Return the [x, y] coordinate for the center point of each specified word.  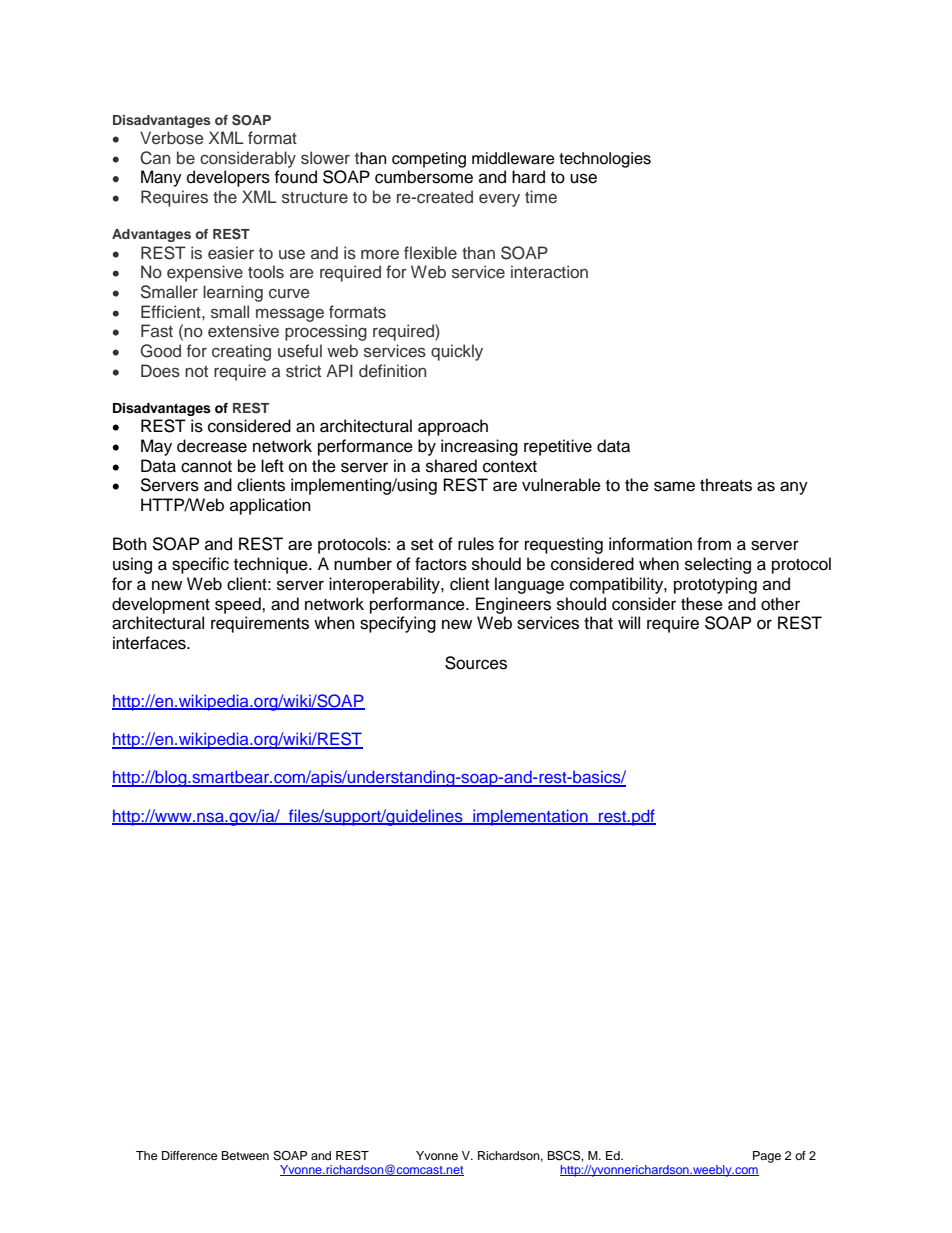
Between [245, 1155]
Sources [476, 663]
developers [228, 178]
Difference [190, 1155]
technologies [605, 160]
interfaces [150, 643]
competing [429, 160]
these [702, 604]
